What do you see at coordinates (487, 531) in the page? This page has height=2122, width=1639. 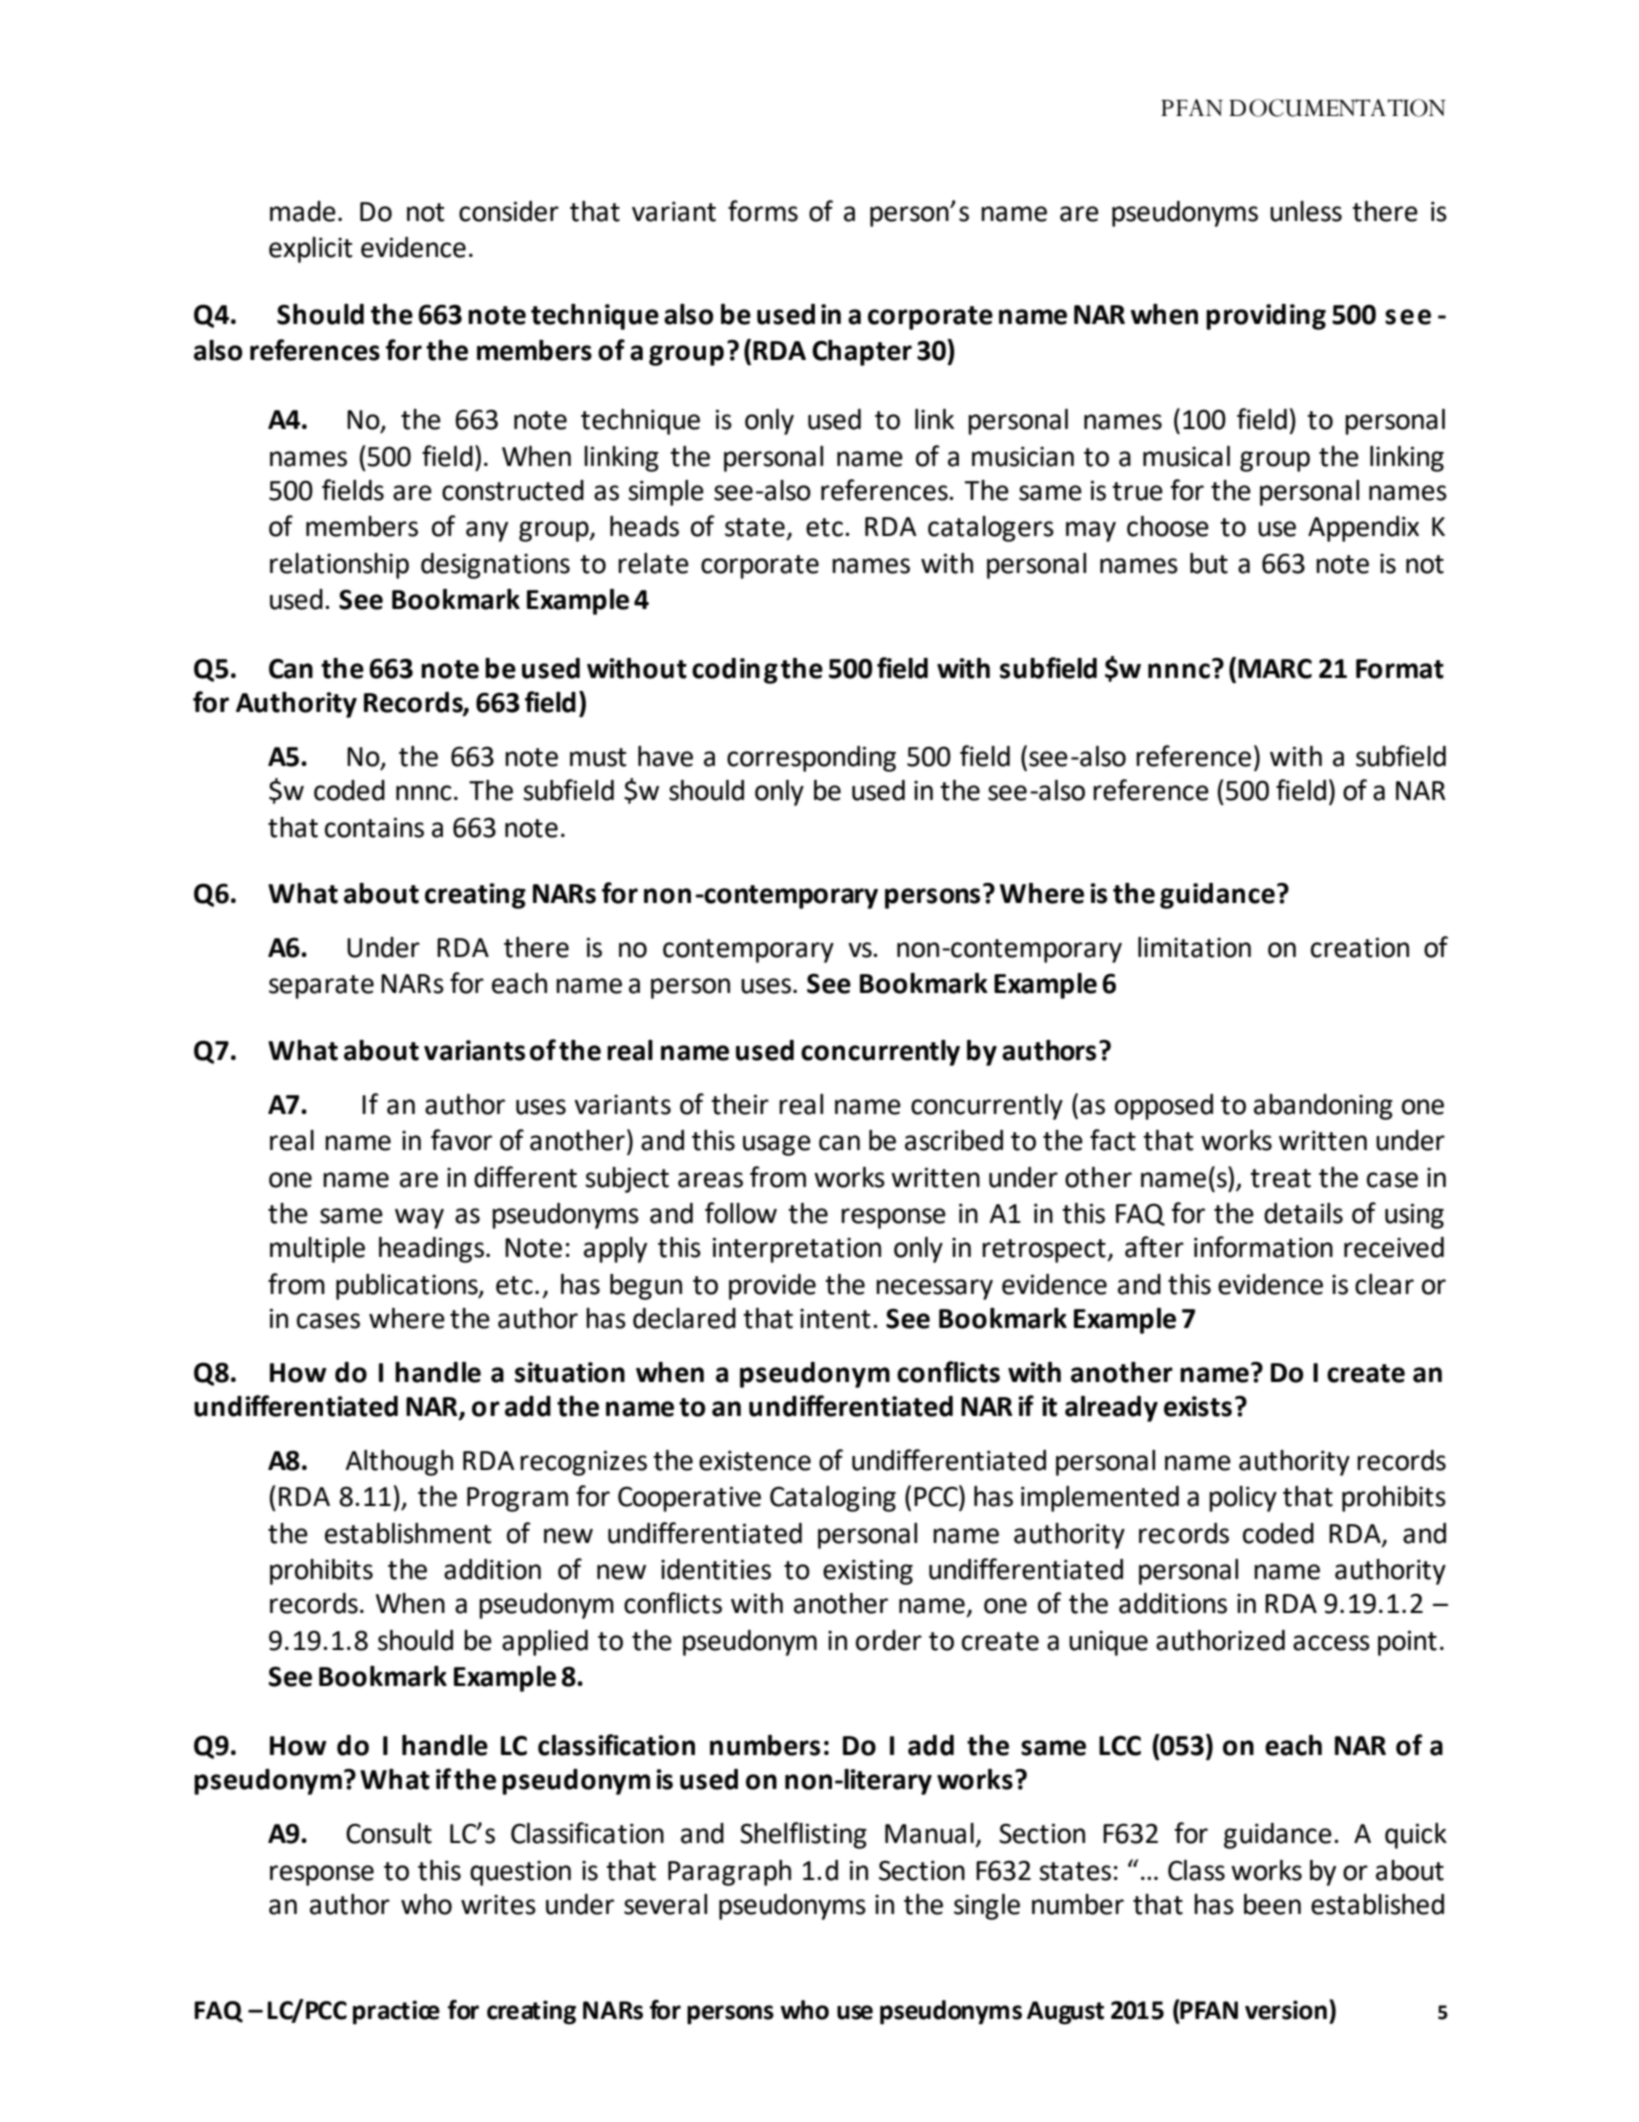 I see `any` at bounding box center [487, 531].
